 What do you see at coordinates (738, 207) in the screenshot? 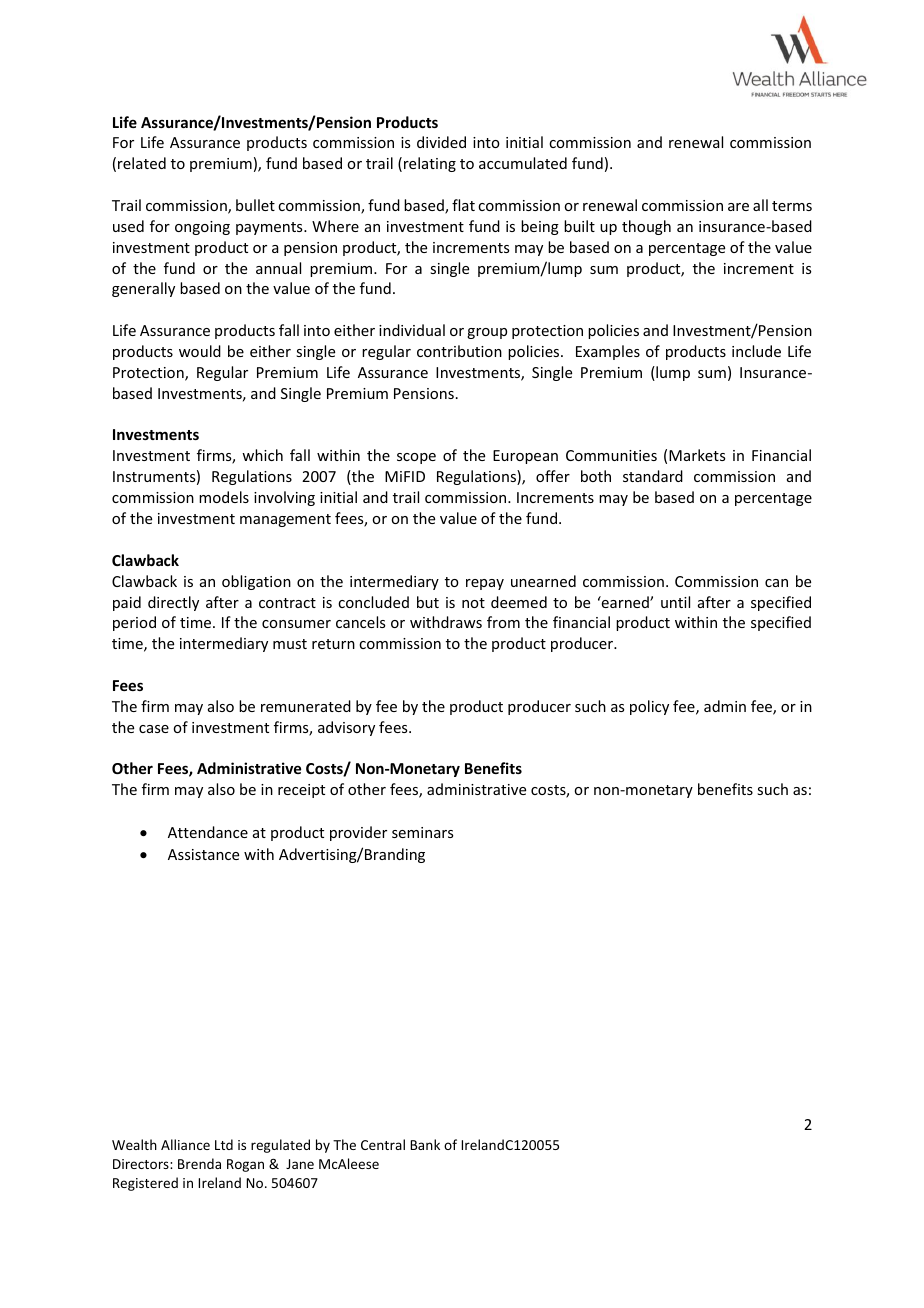
I see `are` at bounding box center [738, 207].
